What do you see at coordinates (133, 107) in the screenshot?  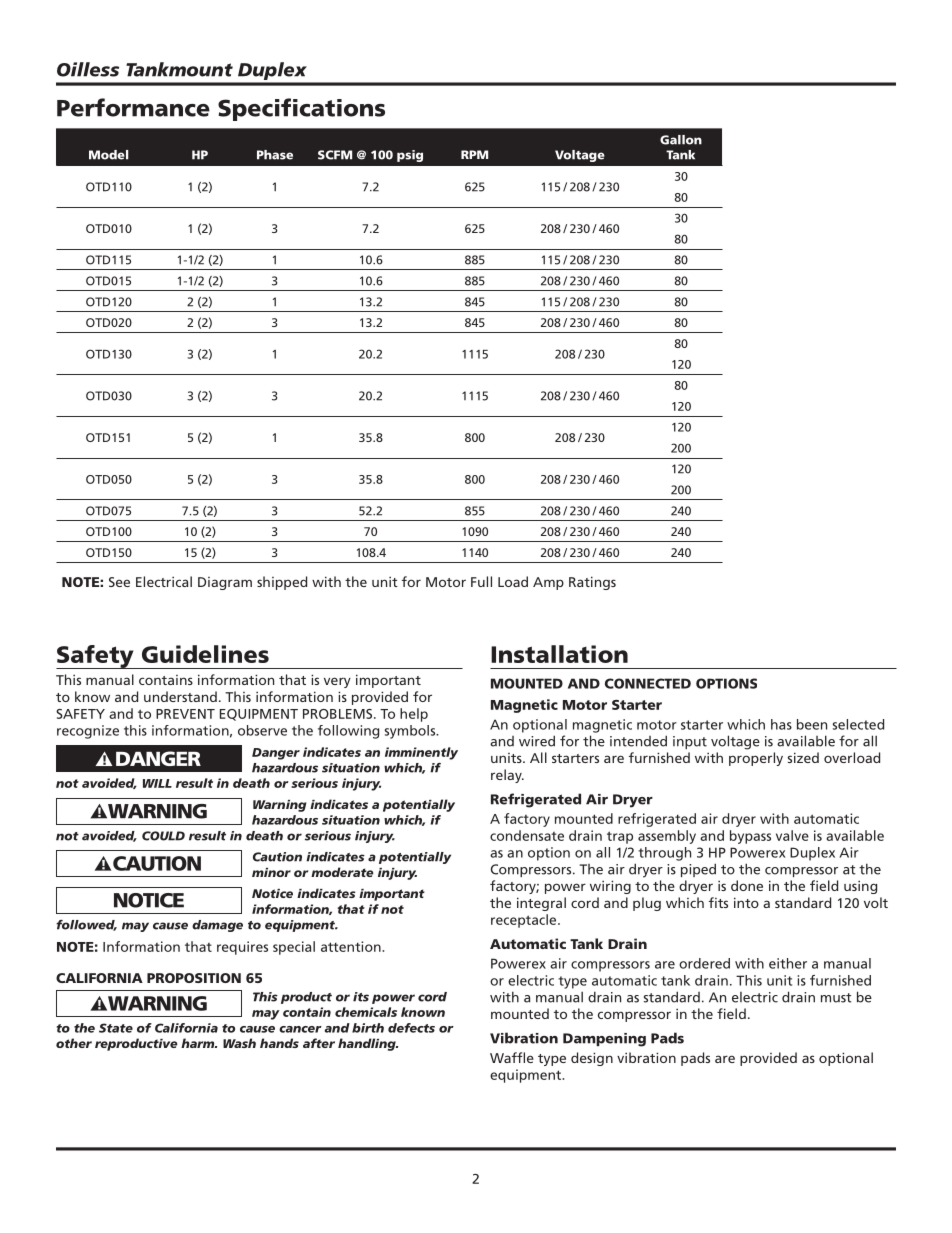 I see `Performance` at bounding box center [133, 107].
